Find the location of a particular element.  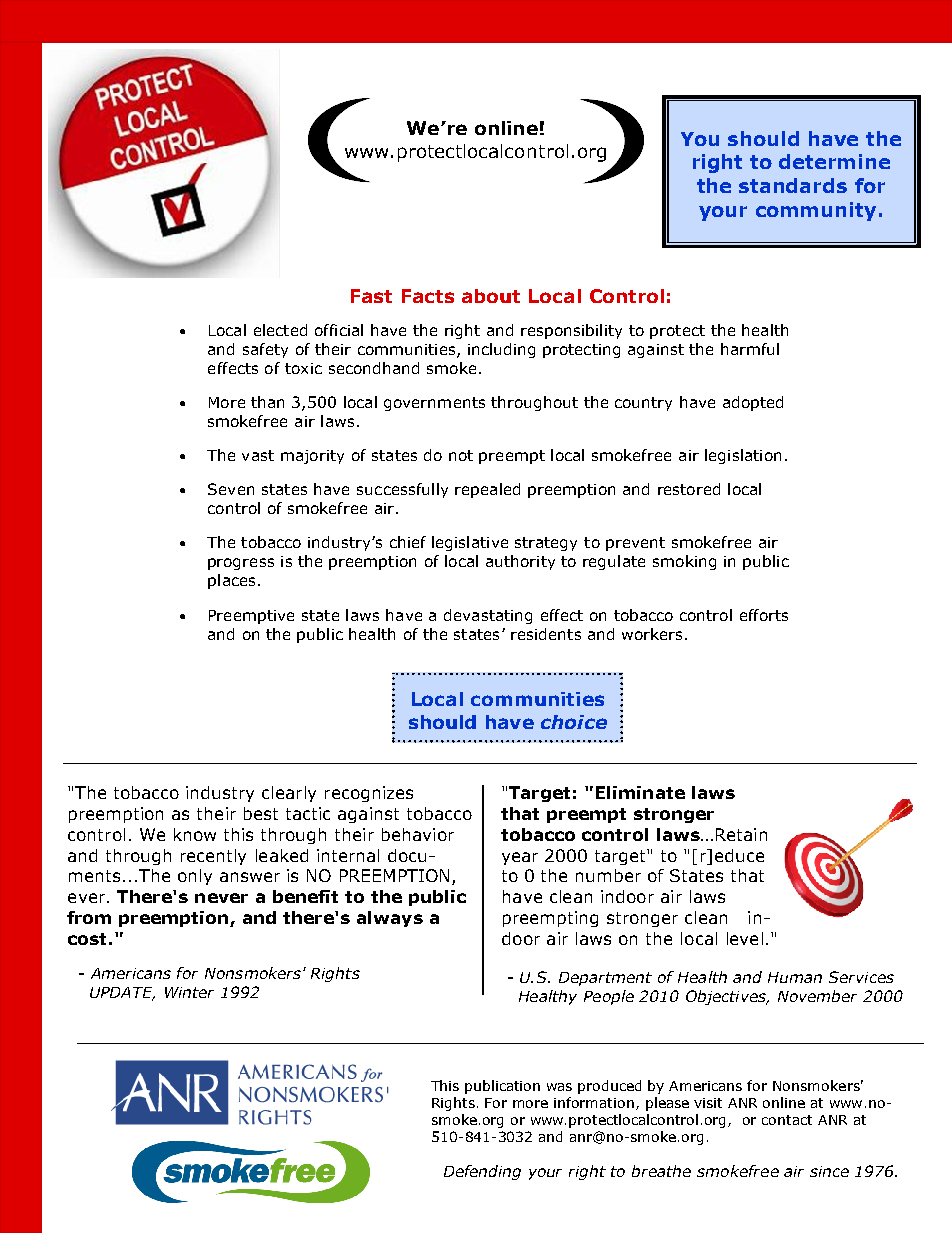

recognizes is located at coordinates (369, 794).
